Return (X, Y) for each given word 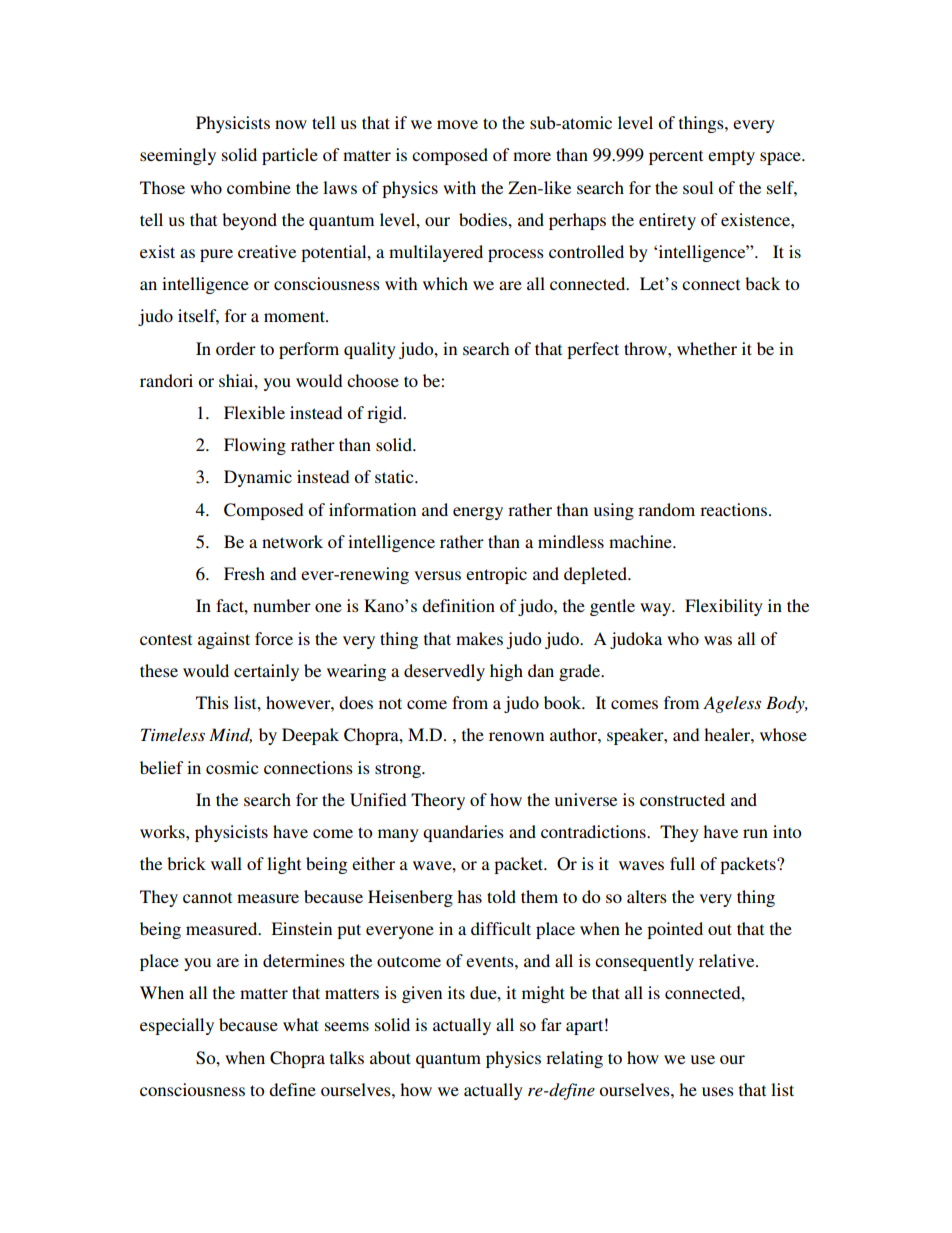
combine (259, 187)
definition (458, 605)
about (390, 1057)
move (457, 124)
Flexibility (724, 607)
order (236, 348)
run (755, 833)
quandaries (463, 833)
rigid (386, 414)
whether (707, 348)
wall (226, 863)
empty (731, 157)
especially (177, 1026)
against (224, 640)
